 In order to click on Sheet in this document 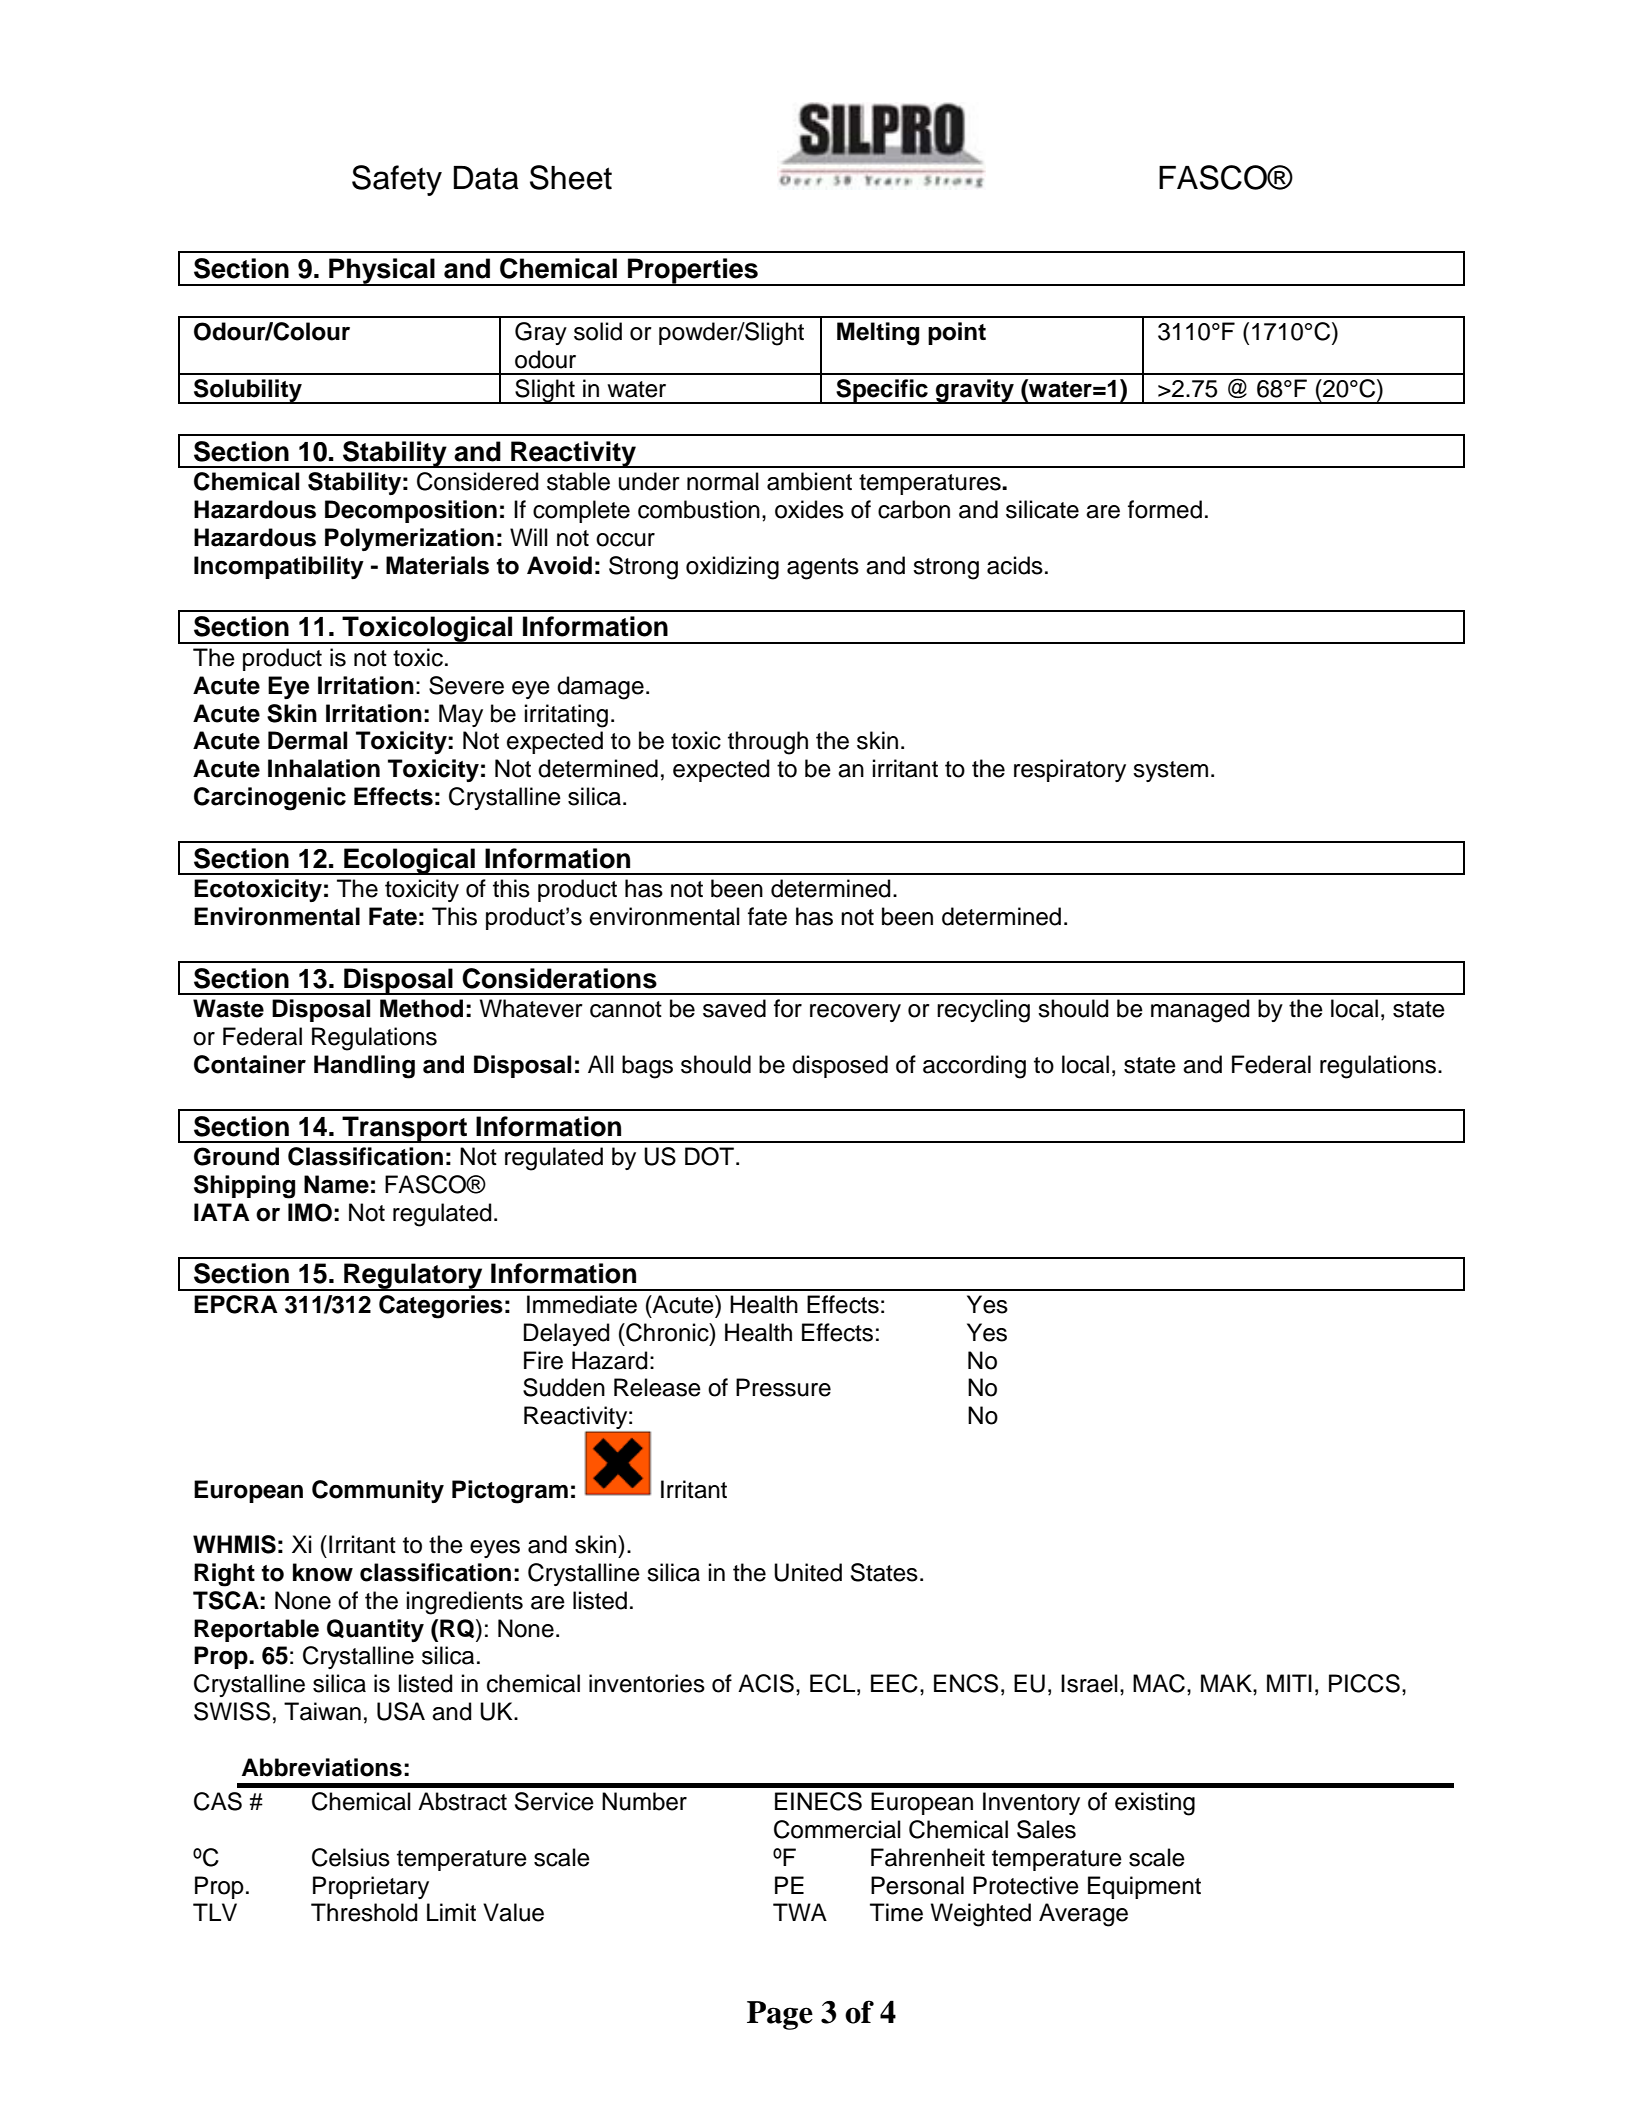, I will do `click(571, 177)`.
